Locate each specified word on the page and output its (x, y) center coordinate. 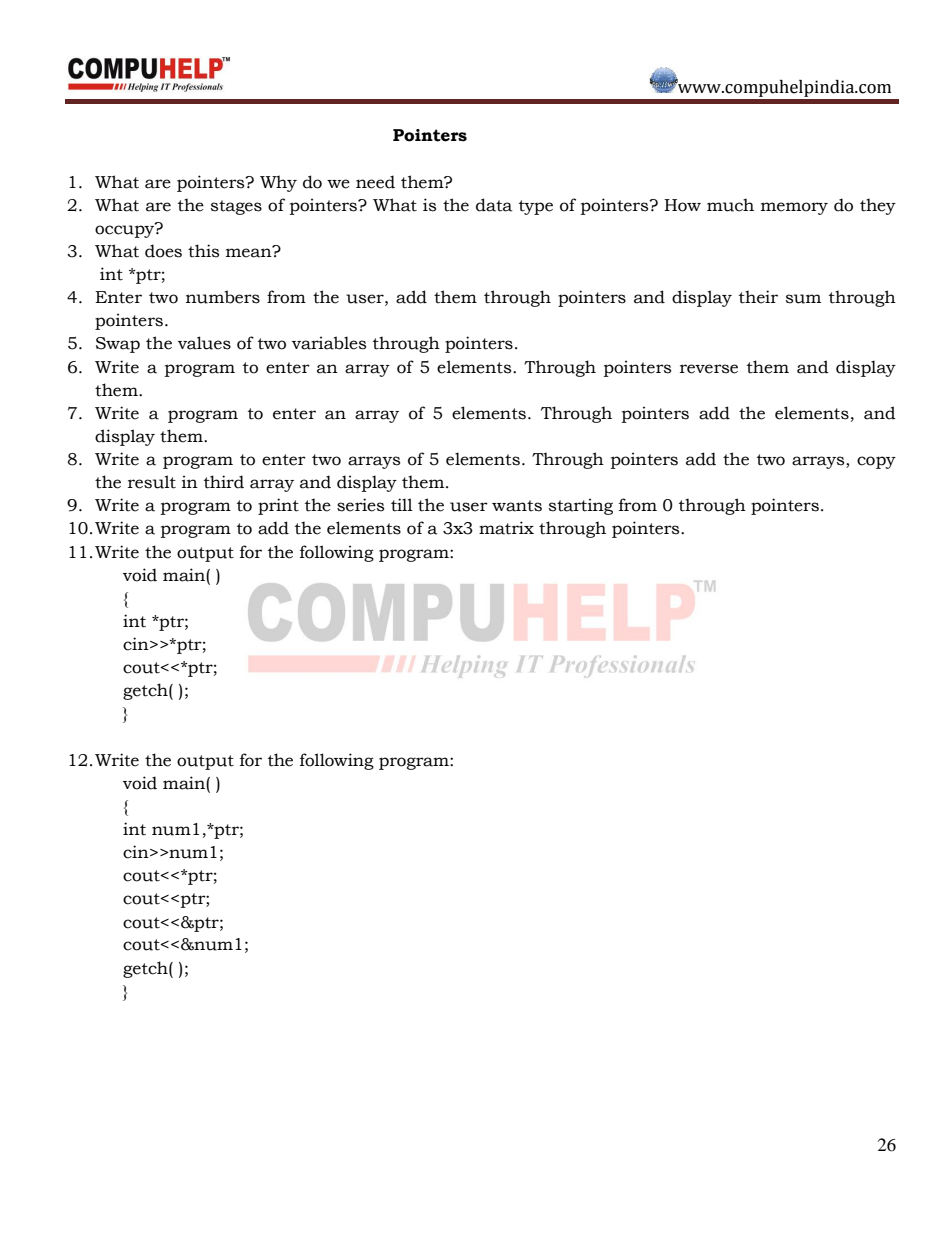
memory (794, 208)
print (278, 506)
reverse (709, 369)
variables (329, 343)
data (494, 205)
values (204, 343)
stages (236, 207)
